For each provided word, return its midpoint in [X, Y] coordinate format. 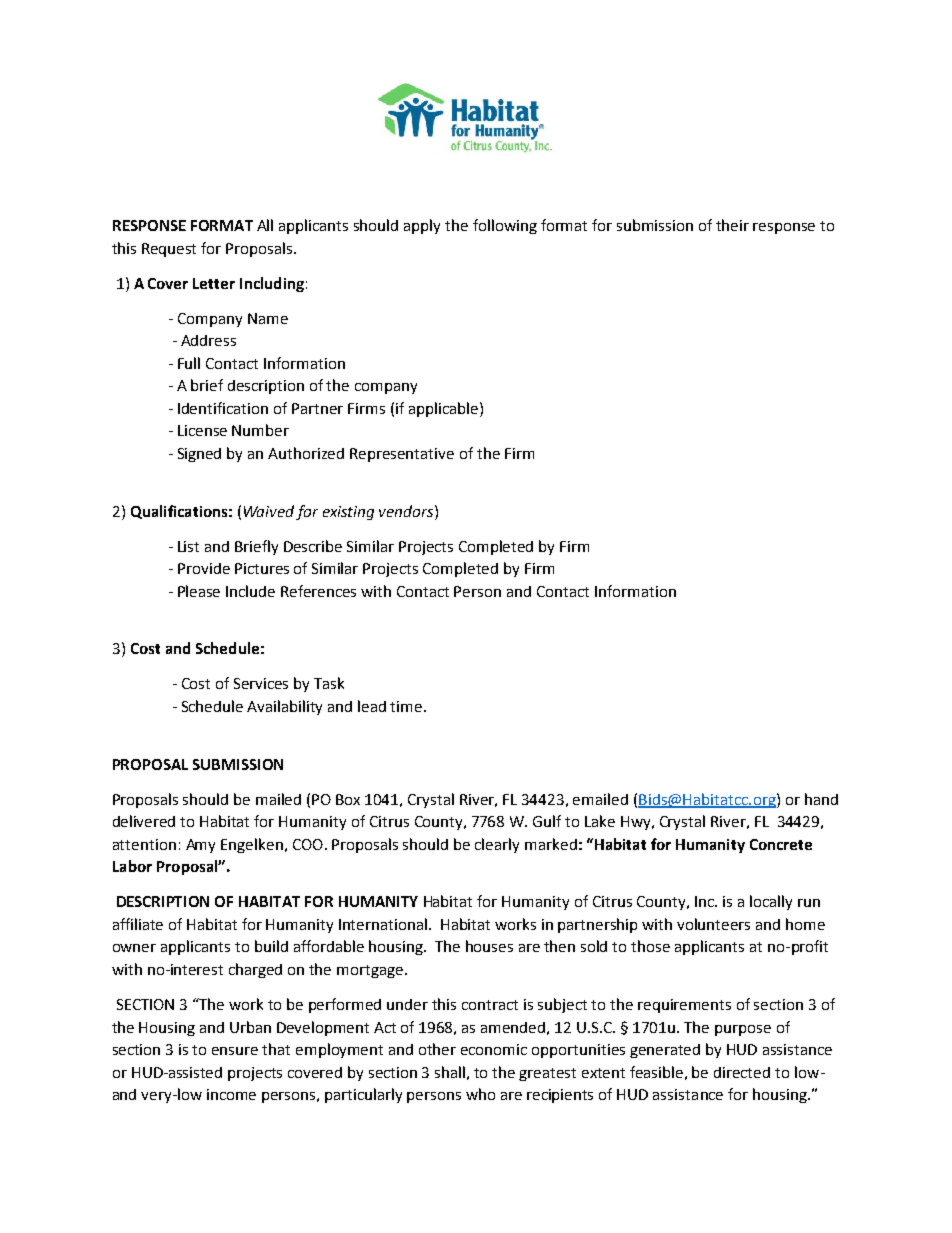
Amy [200, 846]
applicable [445, 409]
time [407, 706]
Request [169, 250]
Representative [402, 455]
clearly [497, 845]
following [505, 226]
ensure [235, 1051]
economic [494, 1049]
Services [261, 683]
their [732, 225]
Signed [199, 455]
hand [821, 799]
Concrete [781, 844]
